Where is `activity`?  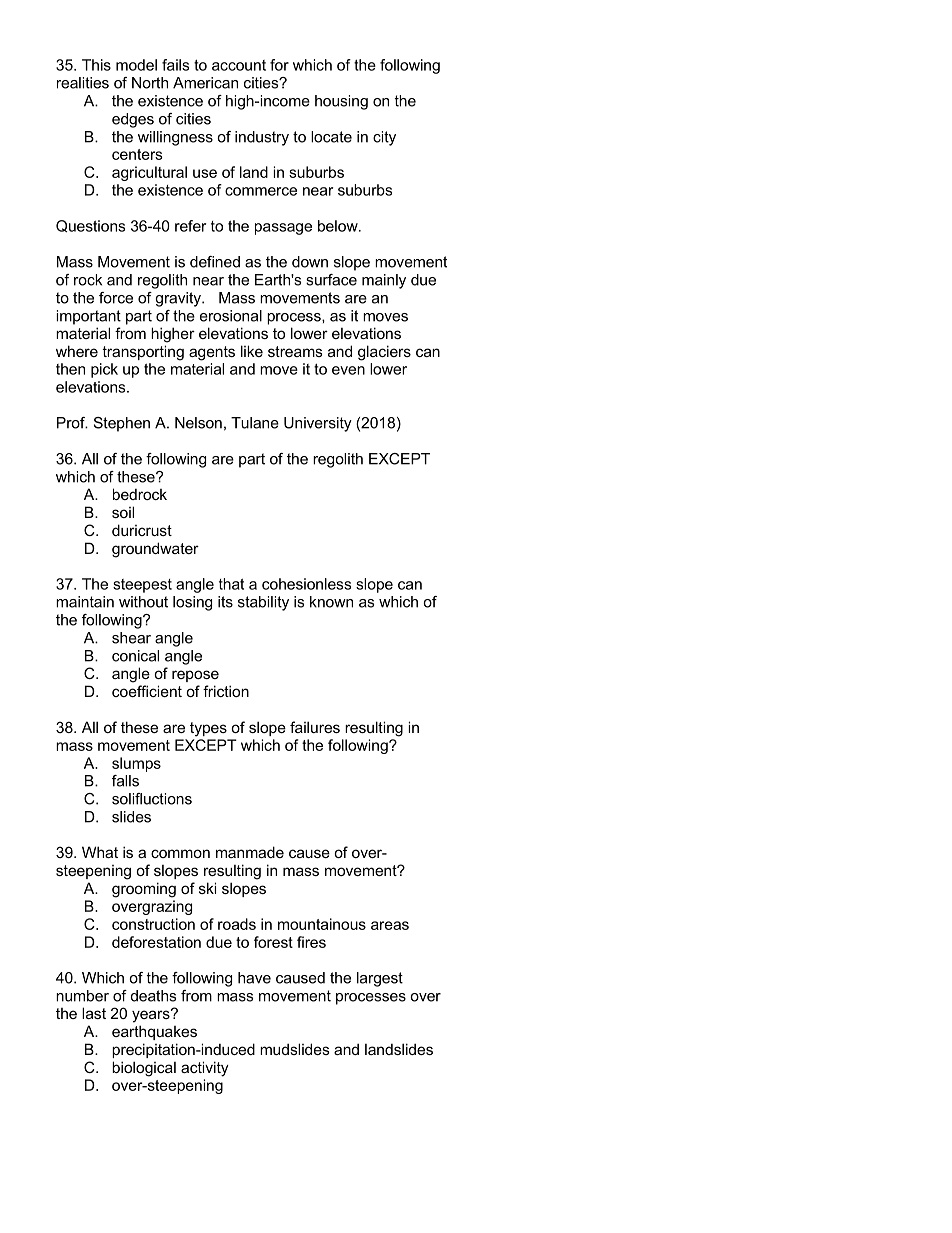
activity is located at coordinates (205, 1069).
